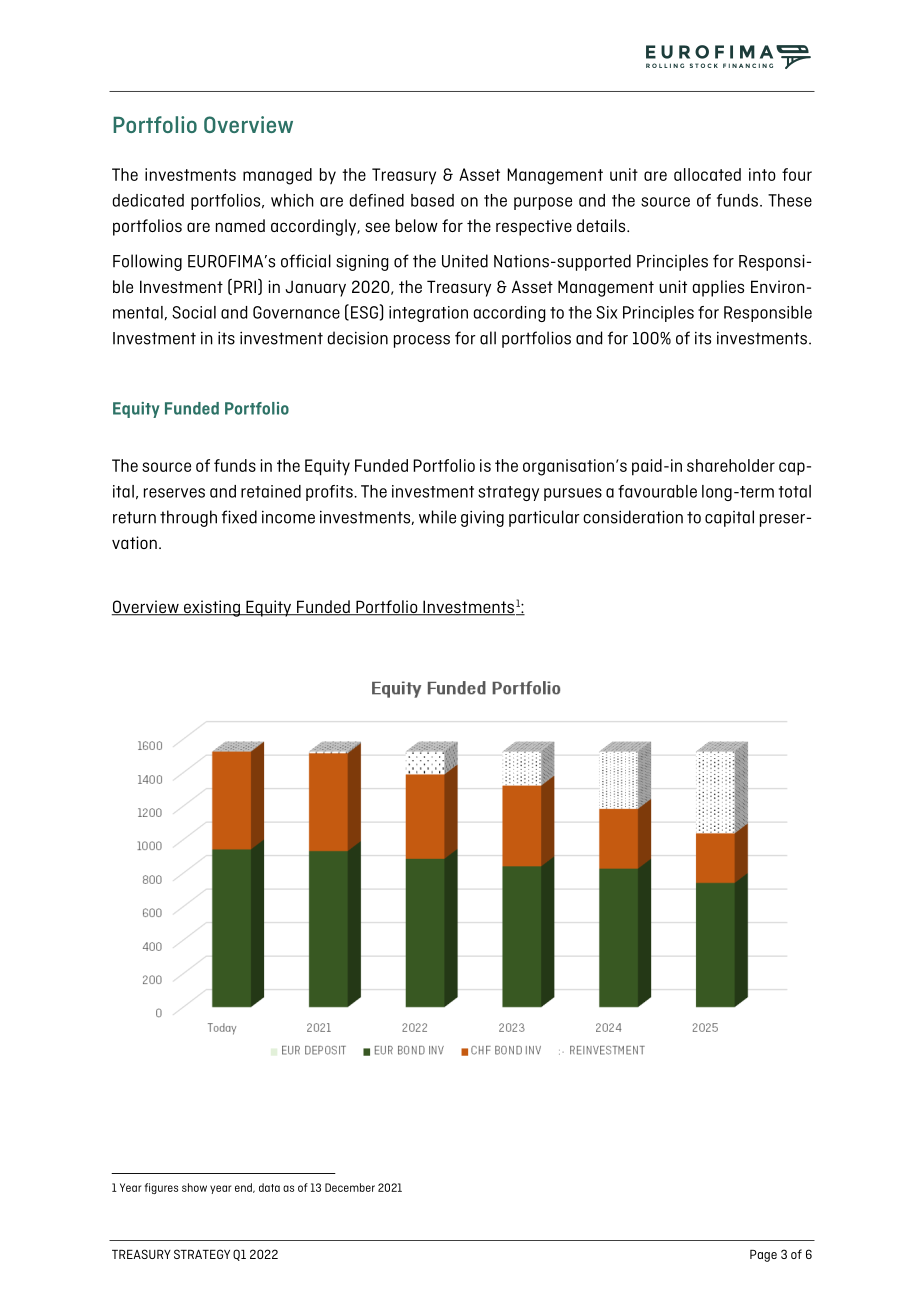 This screenshot has width=924, height=1308. Describe the element at coordinates (350, 1187) in the screenshot. I see `December` at that location.
